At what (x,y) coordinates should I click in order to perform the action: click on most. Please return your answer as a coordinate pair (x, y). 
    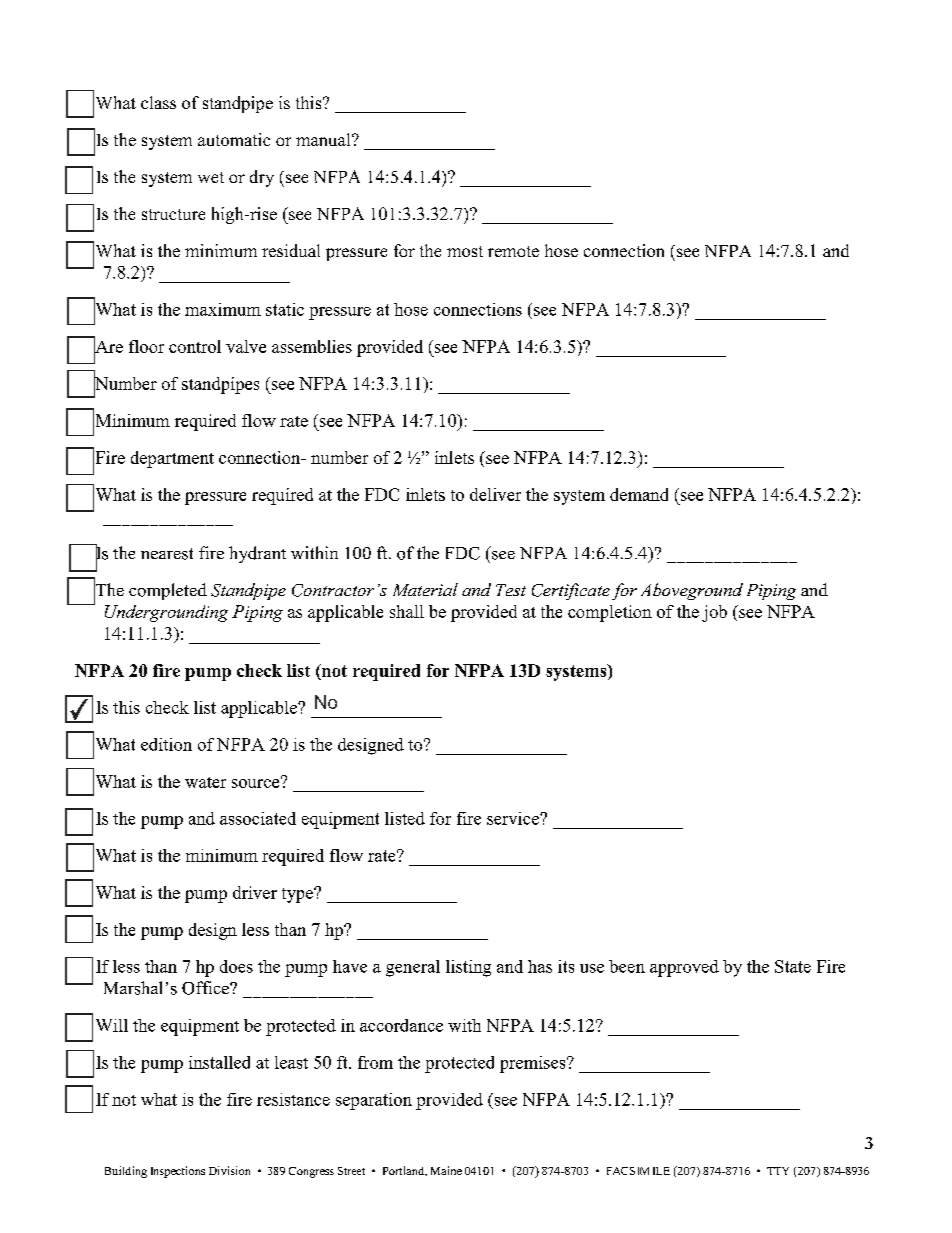
    Looking at the image, I should click on (465, 251).
